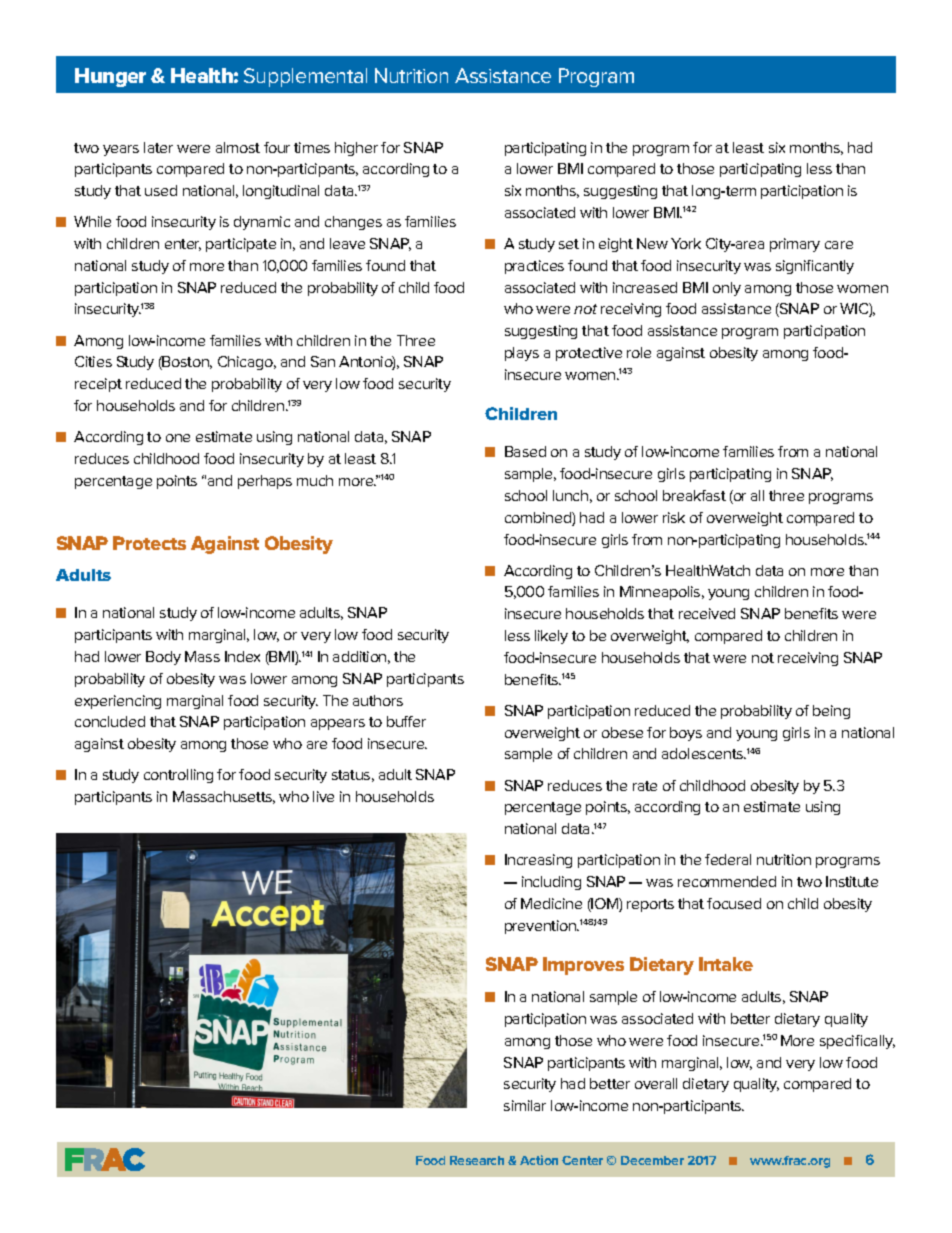 This document has height=1233, width=952. What do you see at coordinates (707, 613) in the document?
I see `received` at bounding box center [707, 613].
